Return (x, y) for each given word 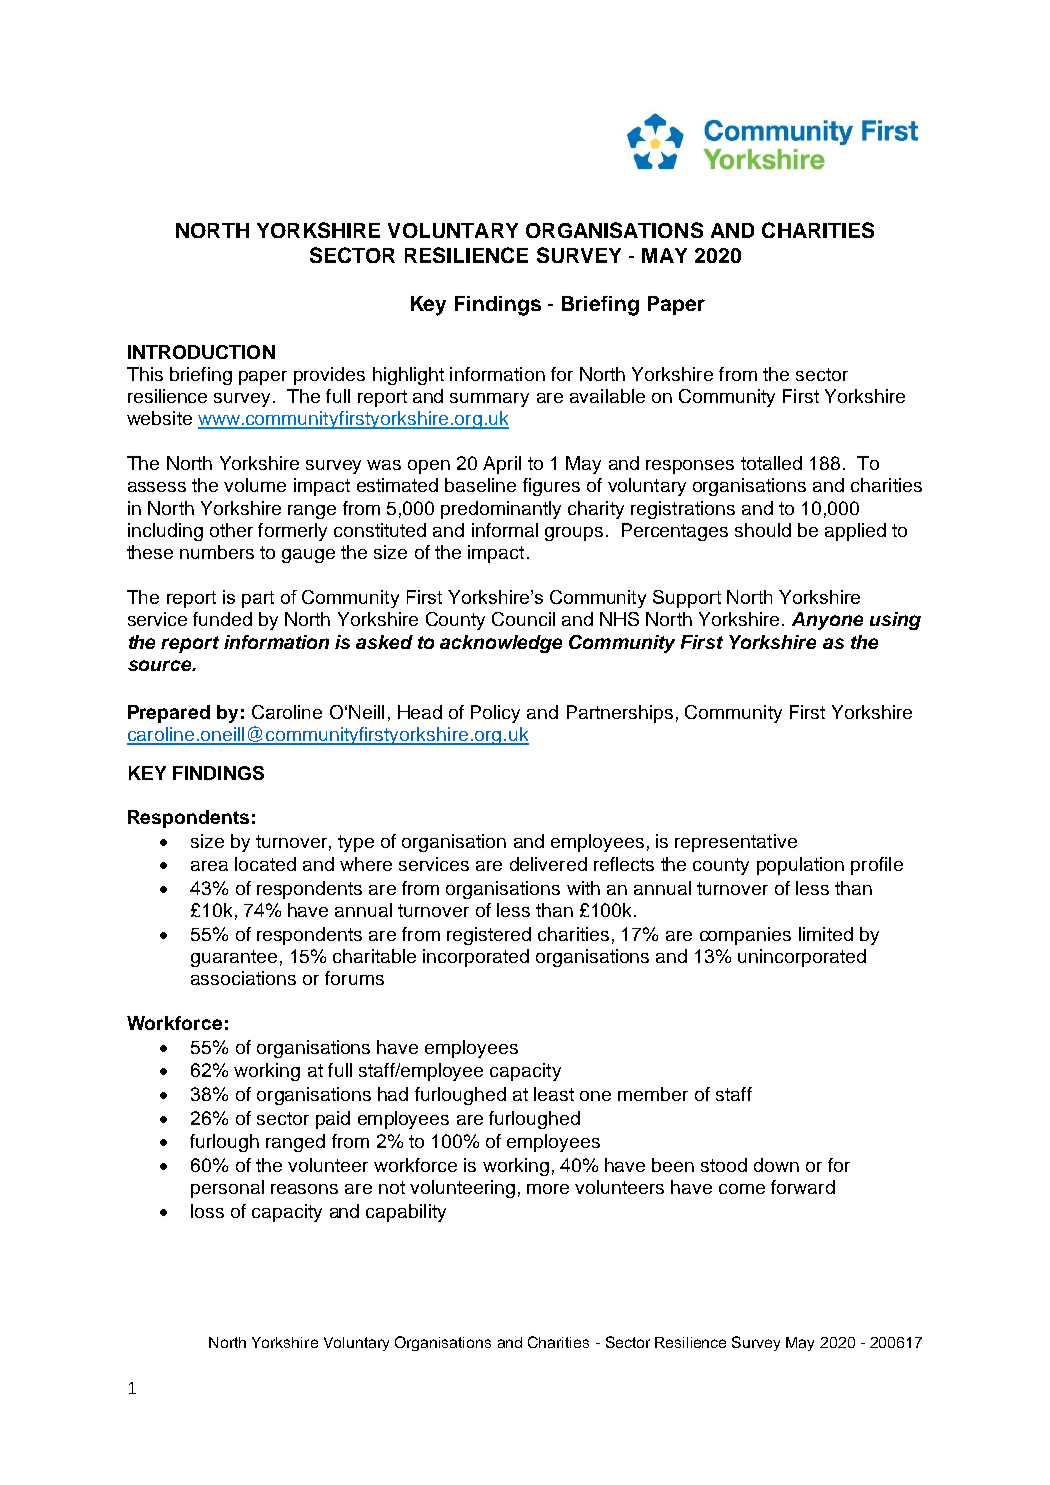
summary (489, 400)
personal (227, 1189)
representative (736, 843)
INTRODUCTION (201, 352)
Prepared (169, 714)
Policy (495, 714)
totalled (771, 463)
